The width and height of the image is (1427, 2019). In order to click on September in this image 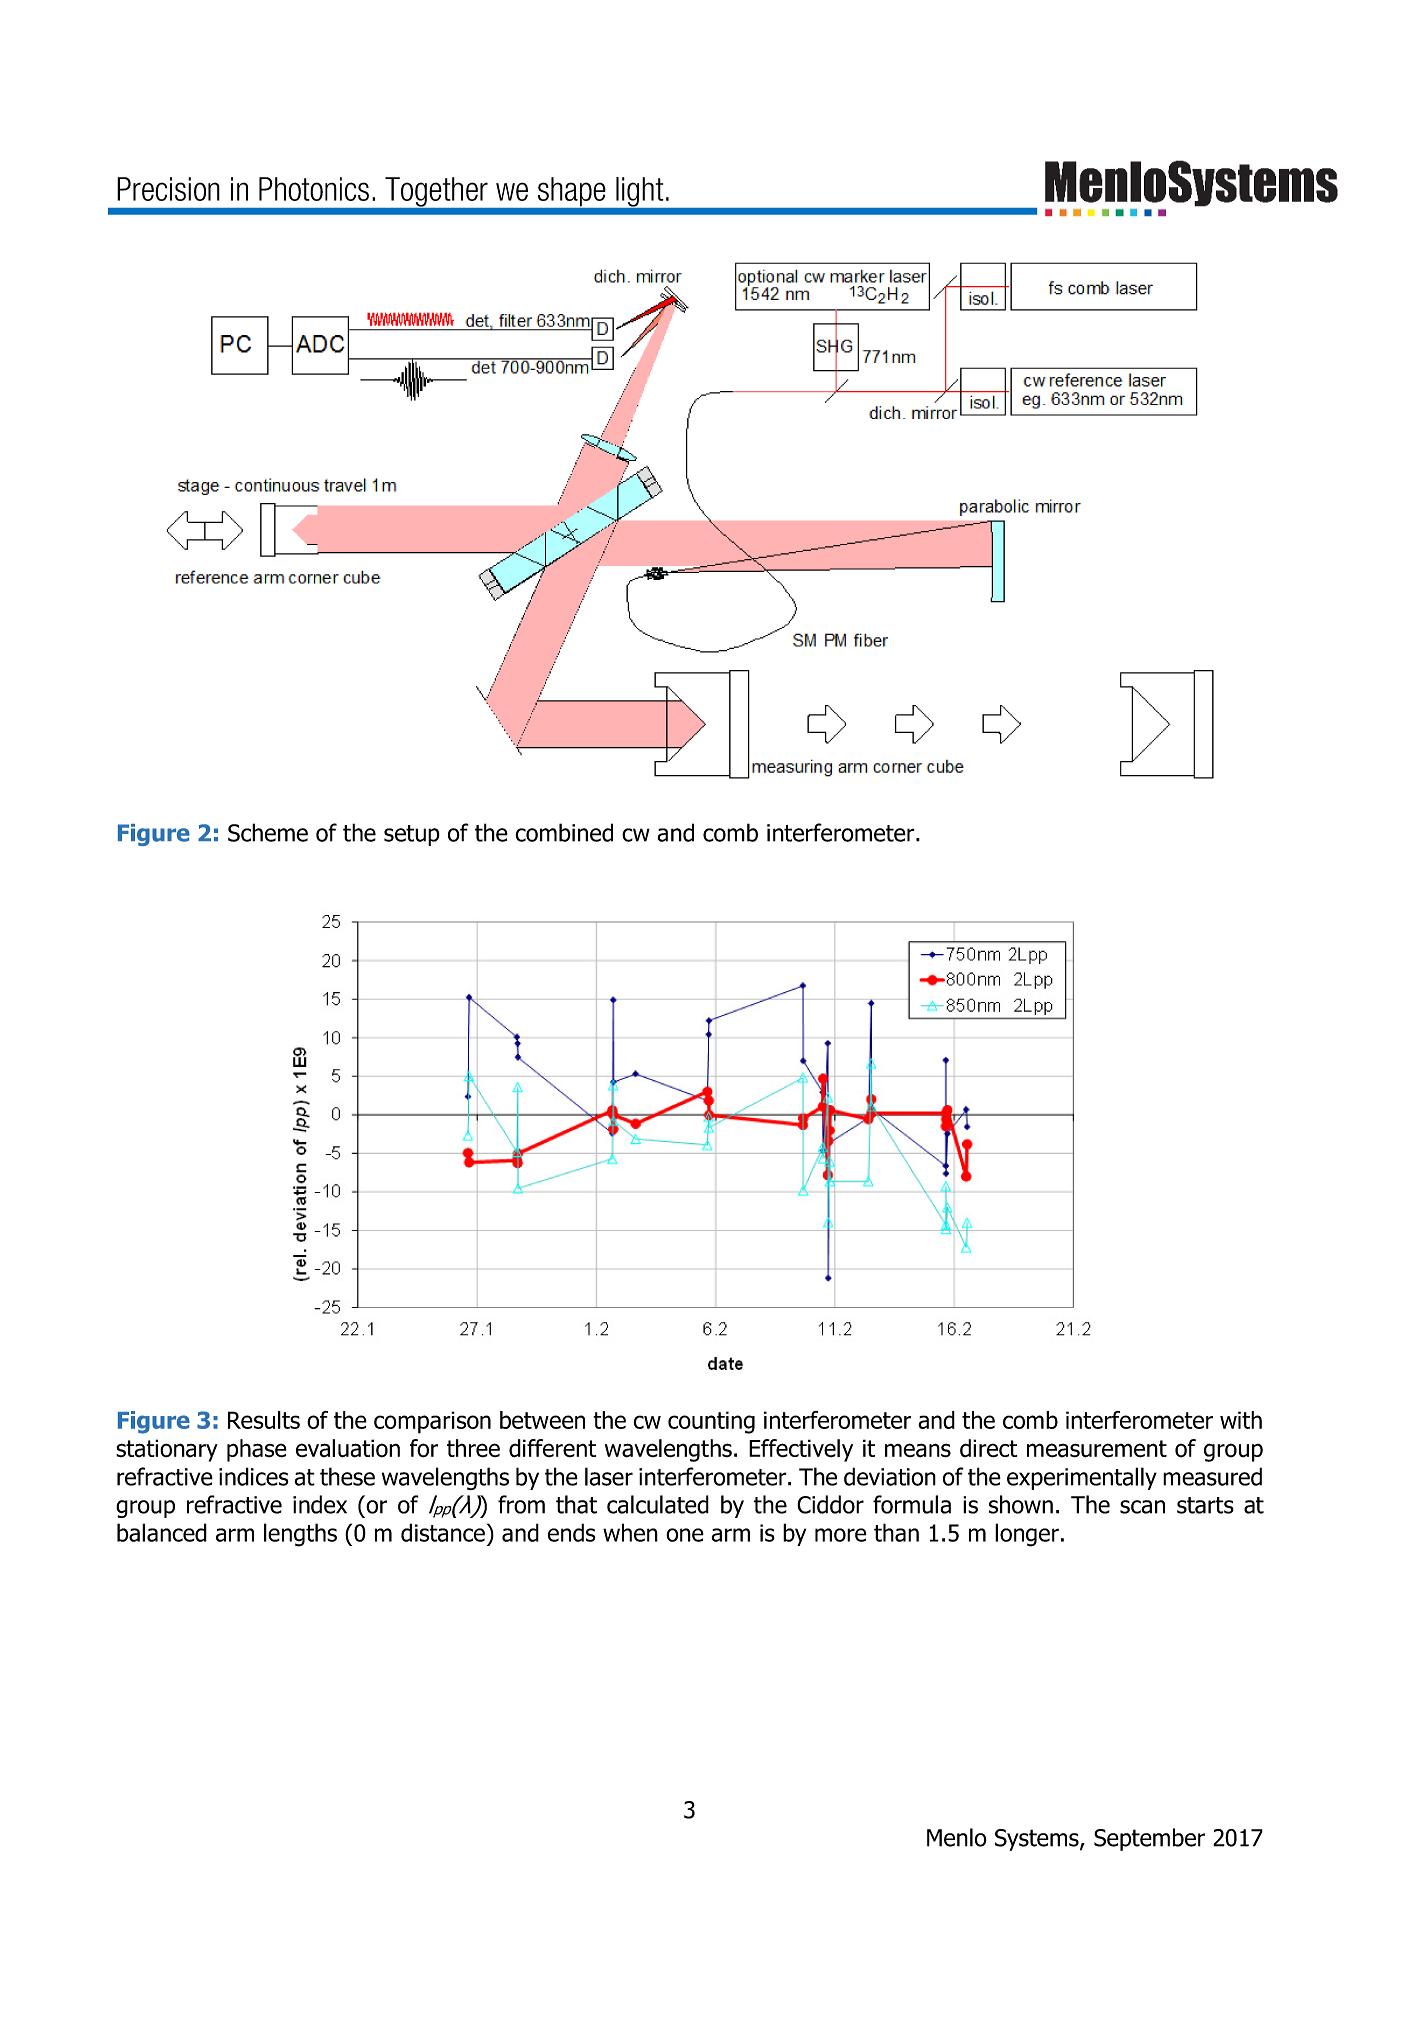, I will do `click(1149, 1839)`.
